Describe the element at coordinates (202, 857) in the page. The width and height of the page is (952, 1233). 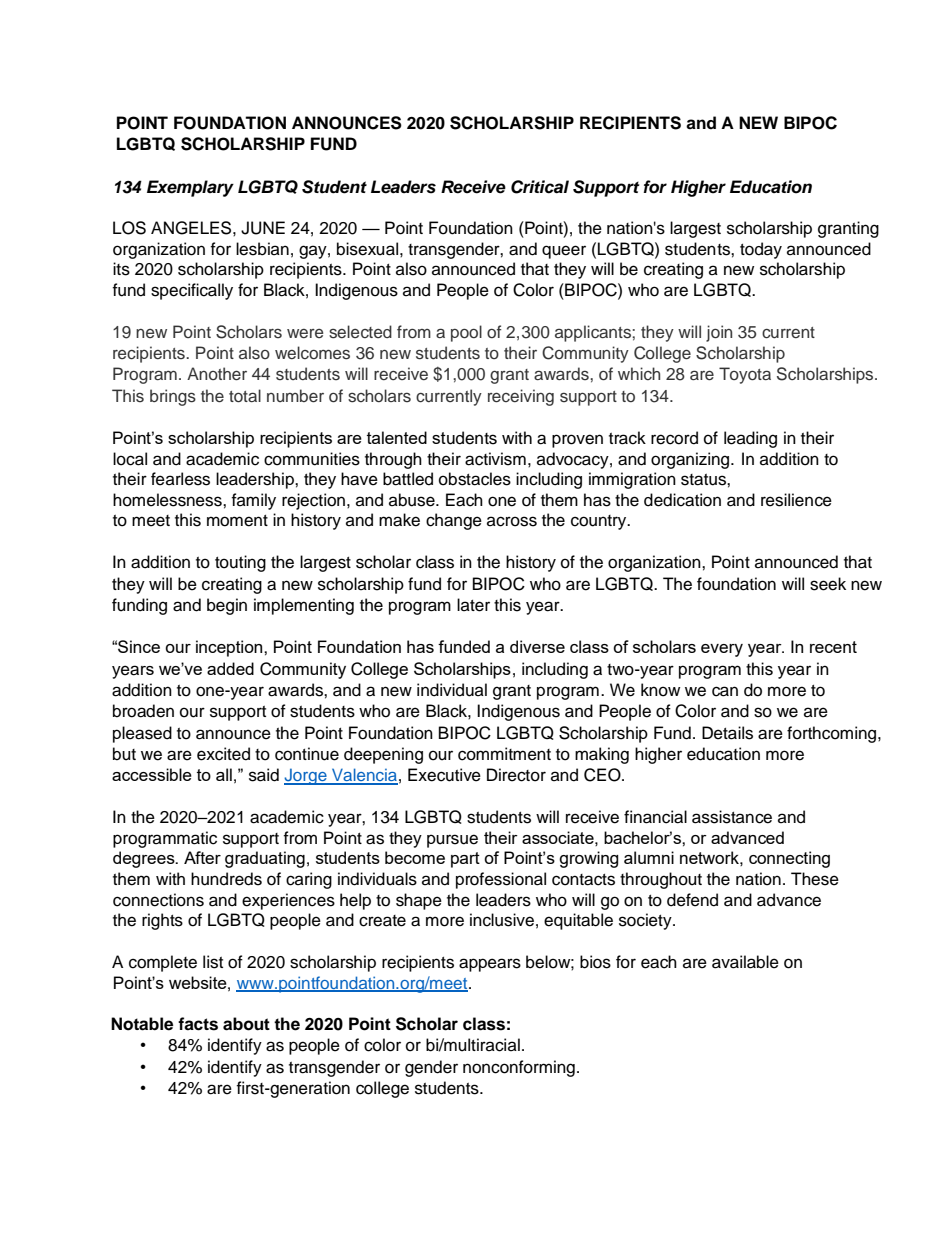
I see `After` at that location.
